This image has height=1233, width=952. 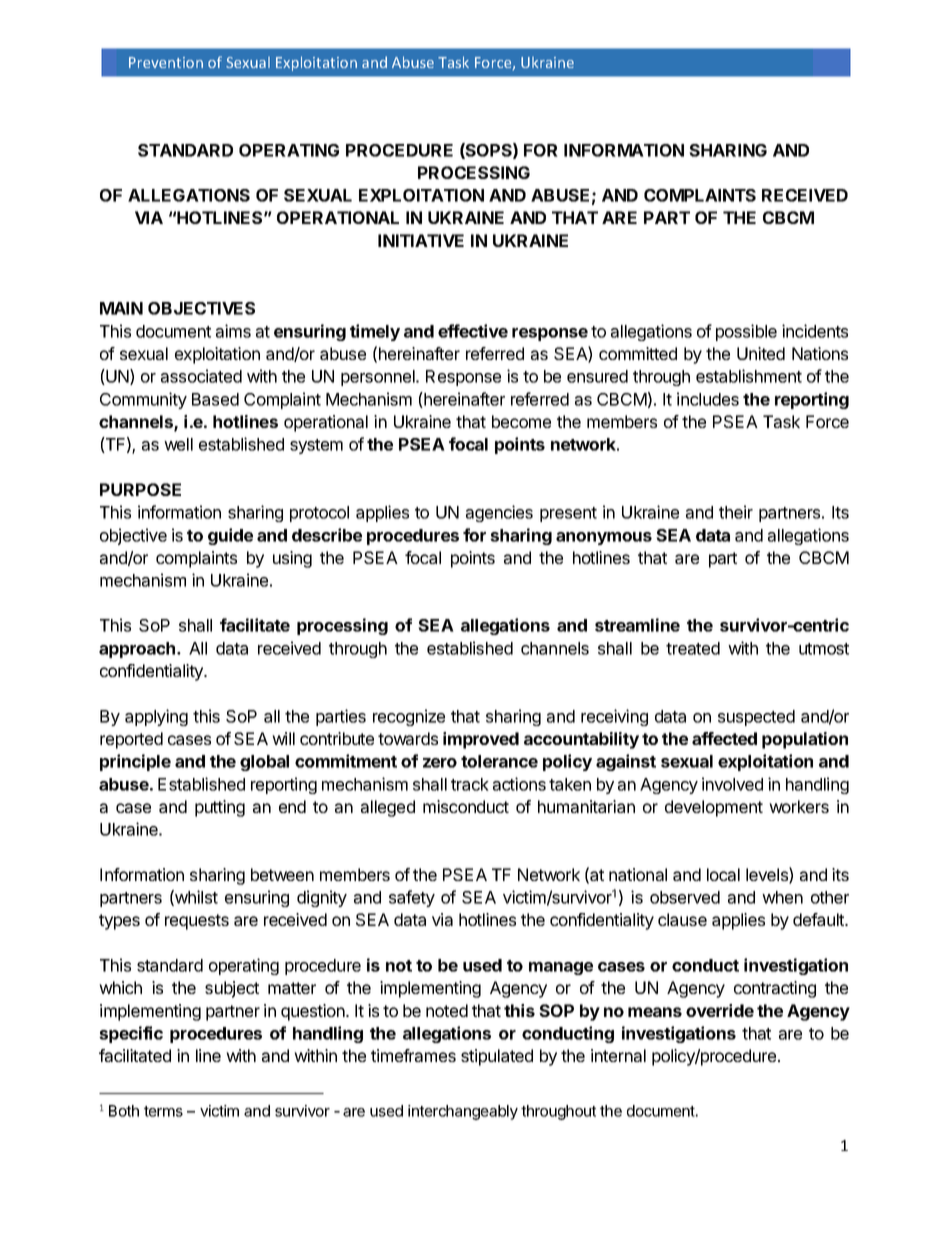 I want to click on stipulated, so click(x=497, y=1057).
